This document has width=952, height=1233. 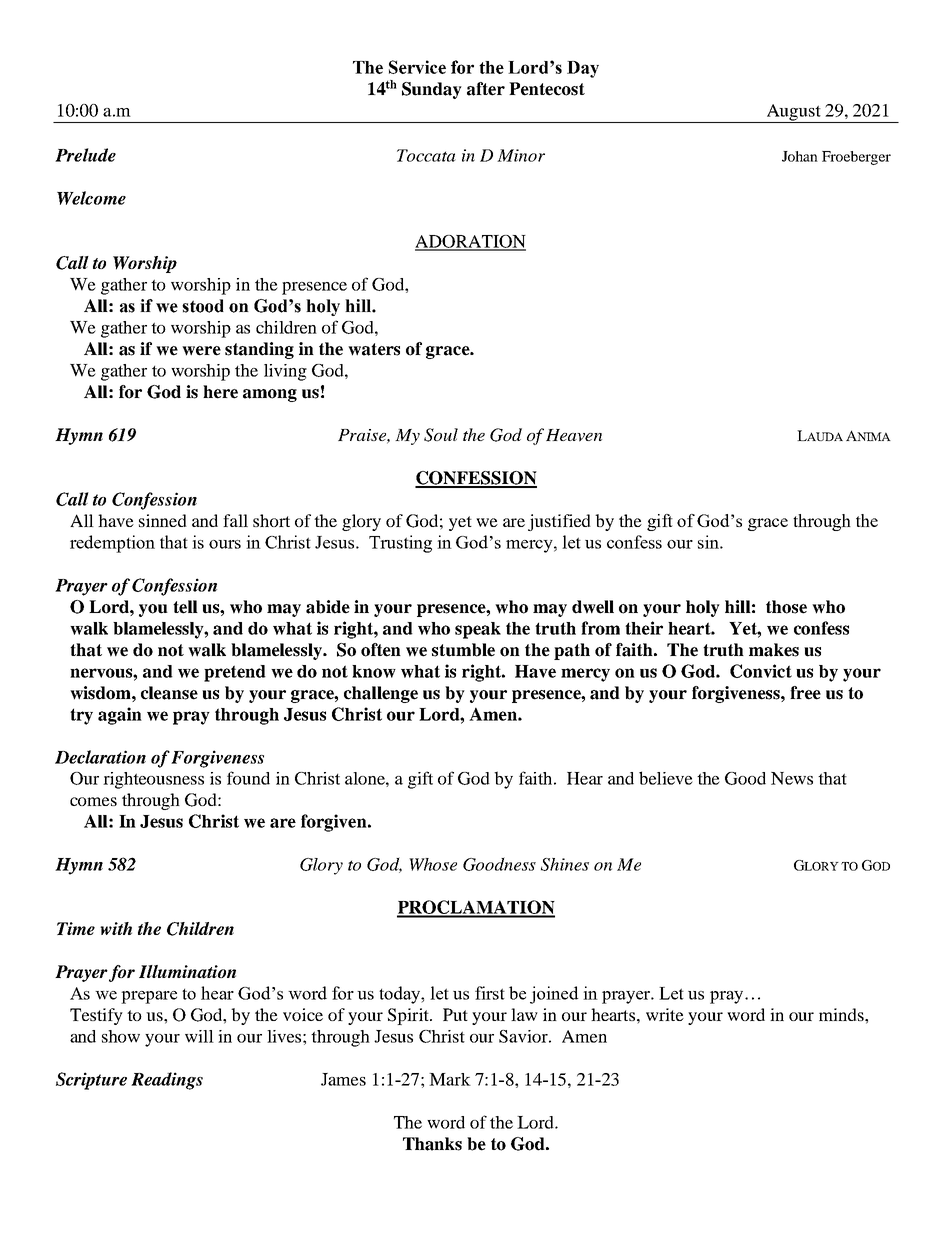 What do you see at coordinates (167, 1081) in the document?
I see `Readings` at bounding box center [167, 1081].
